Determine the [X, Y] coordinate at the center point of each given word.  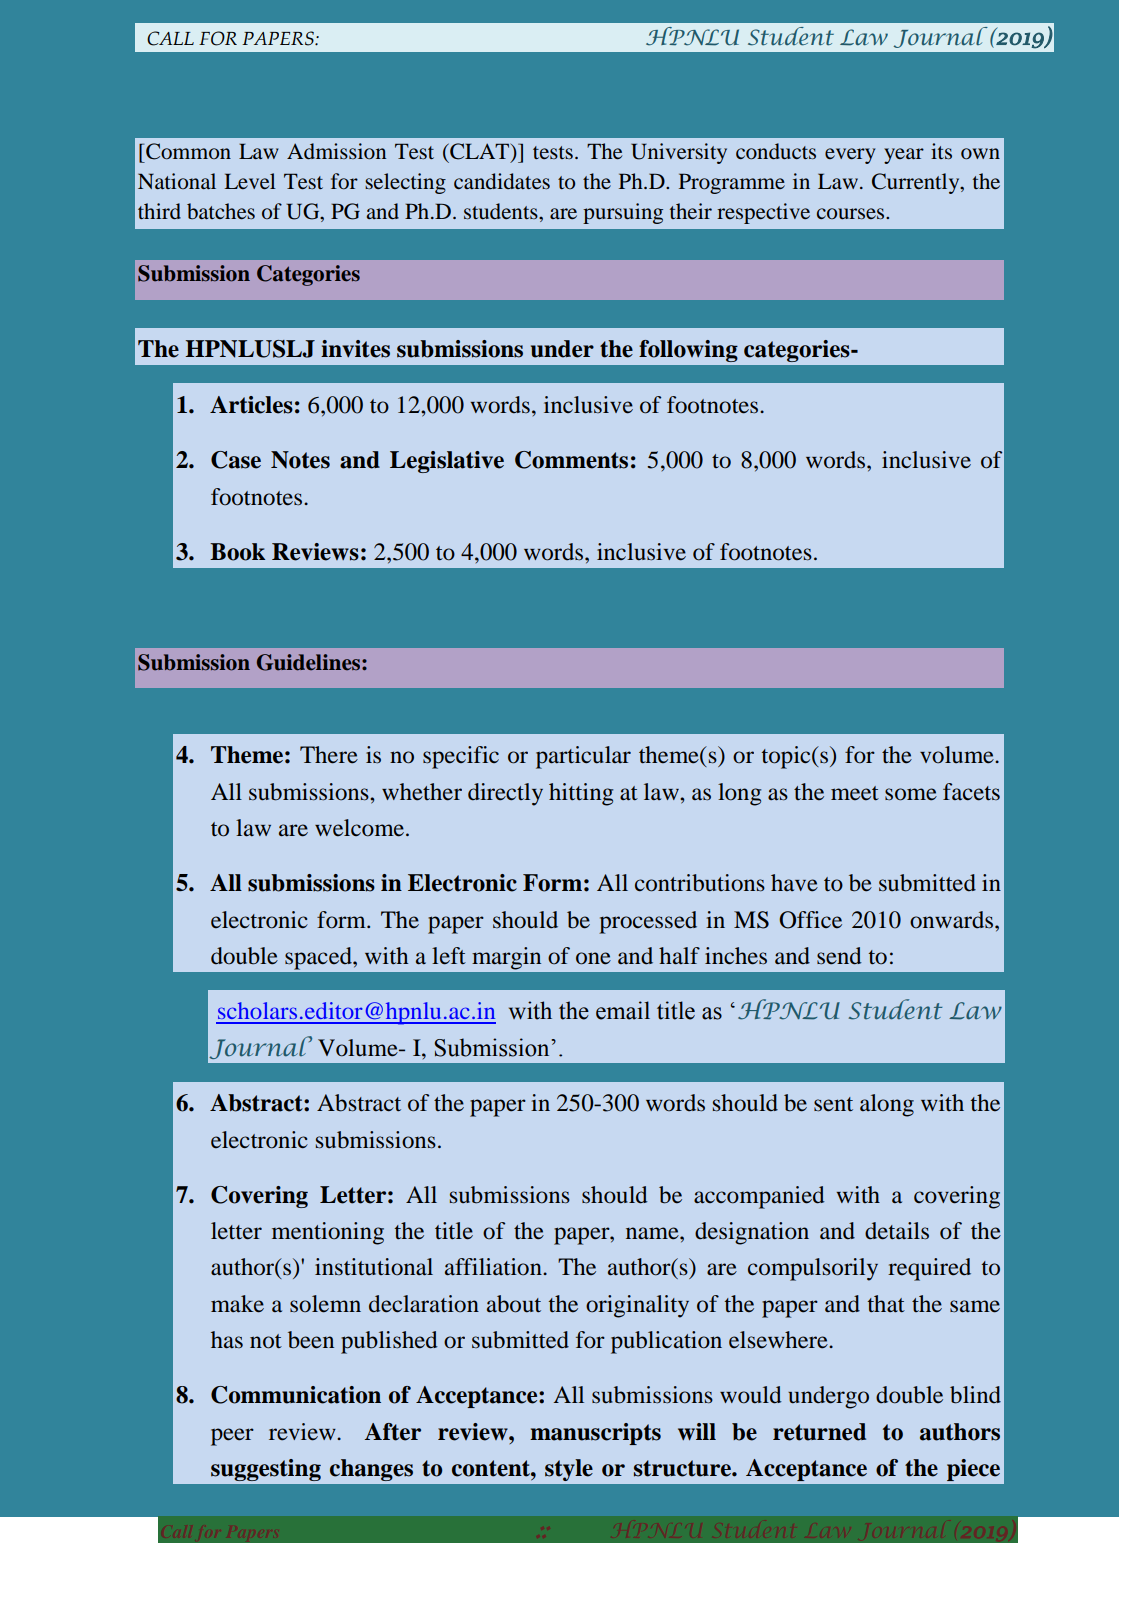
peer [232, 1437]
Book [237, 552]
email [623, 1010]
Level [250, 181]
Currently [917, 183]
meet [855, 793]
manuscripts [595, 1434]
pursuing [623, 213]
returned [819, 1432]
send [839, 956]
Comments [571, 460]
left [449, 956]
